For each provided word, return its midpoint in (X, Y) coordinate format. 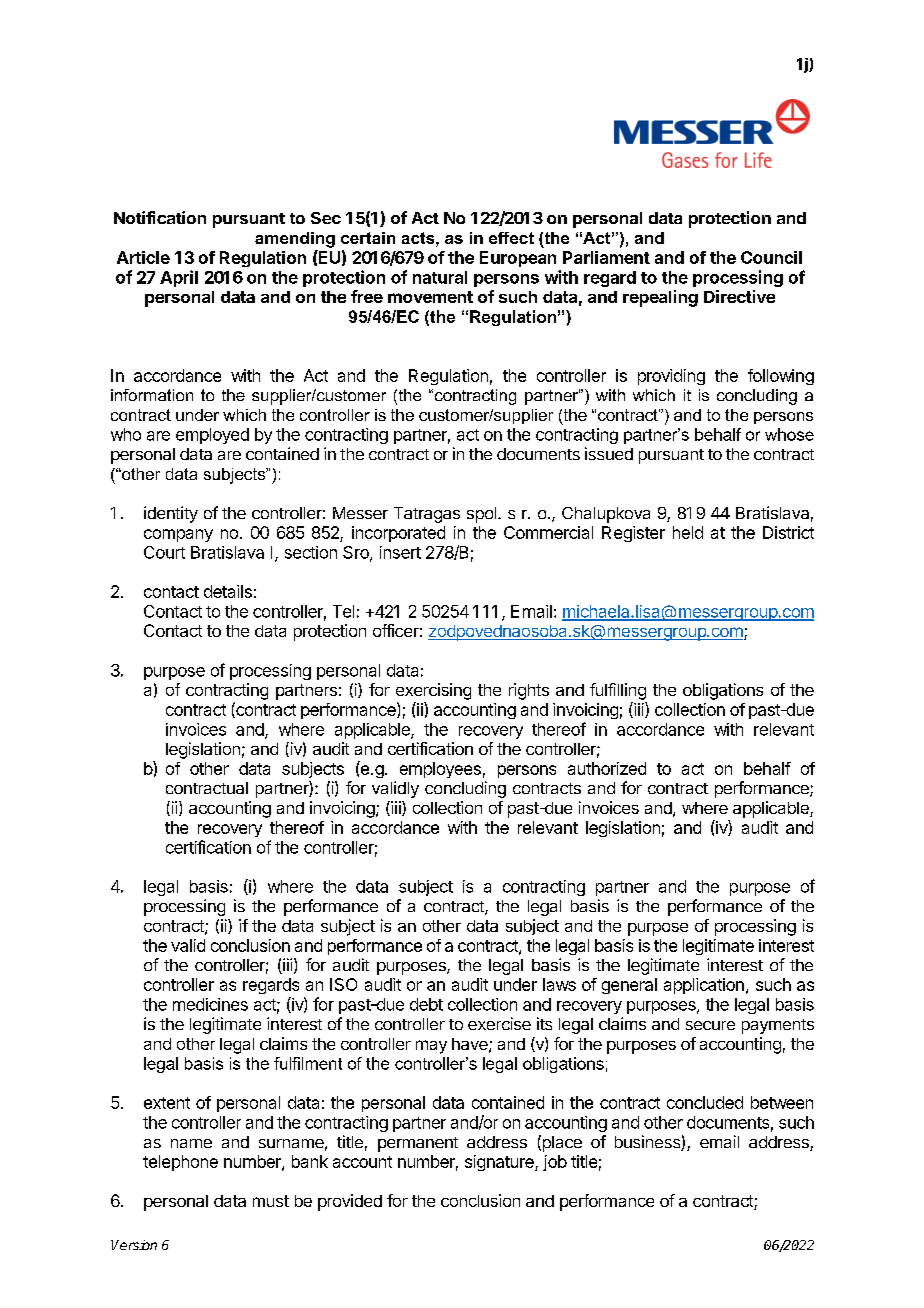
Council (771, 257)
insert (400, 552)
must (271, 1201)
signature (500, 1163)
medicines (210, 1004)
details (228, 591)
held (688, 532)
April (179, 278)
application (704, 986)
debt (426, 1004)
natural (440, 277)
